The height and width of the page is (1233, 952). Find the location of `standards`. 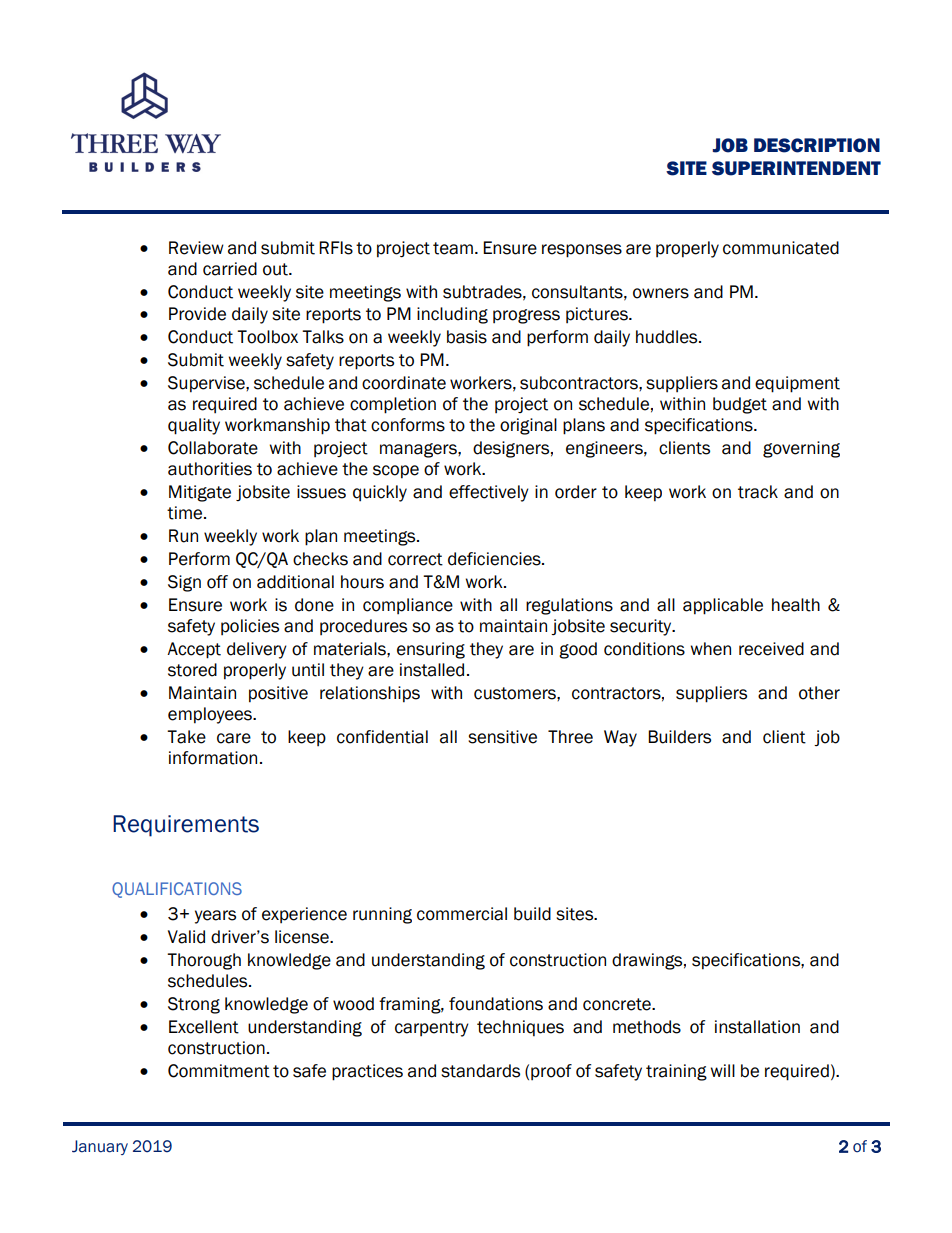

standards is located at coordinates (480, 1071).
